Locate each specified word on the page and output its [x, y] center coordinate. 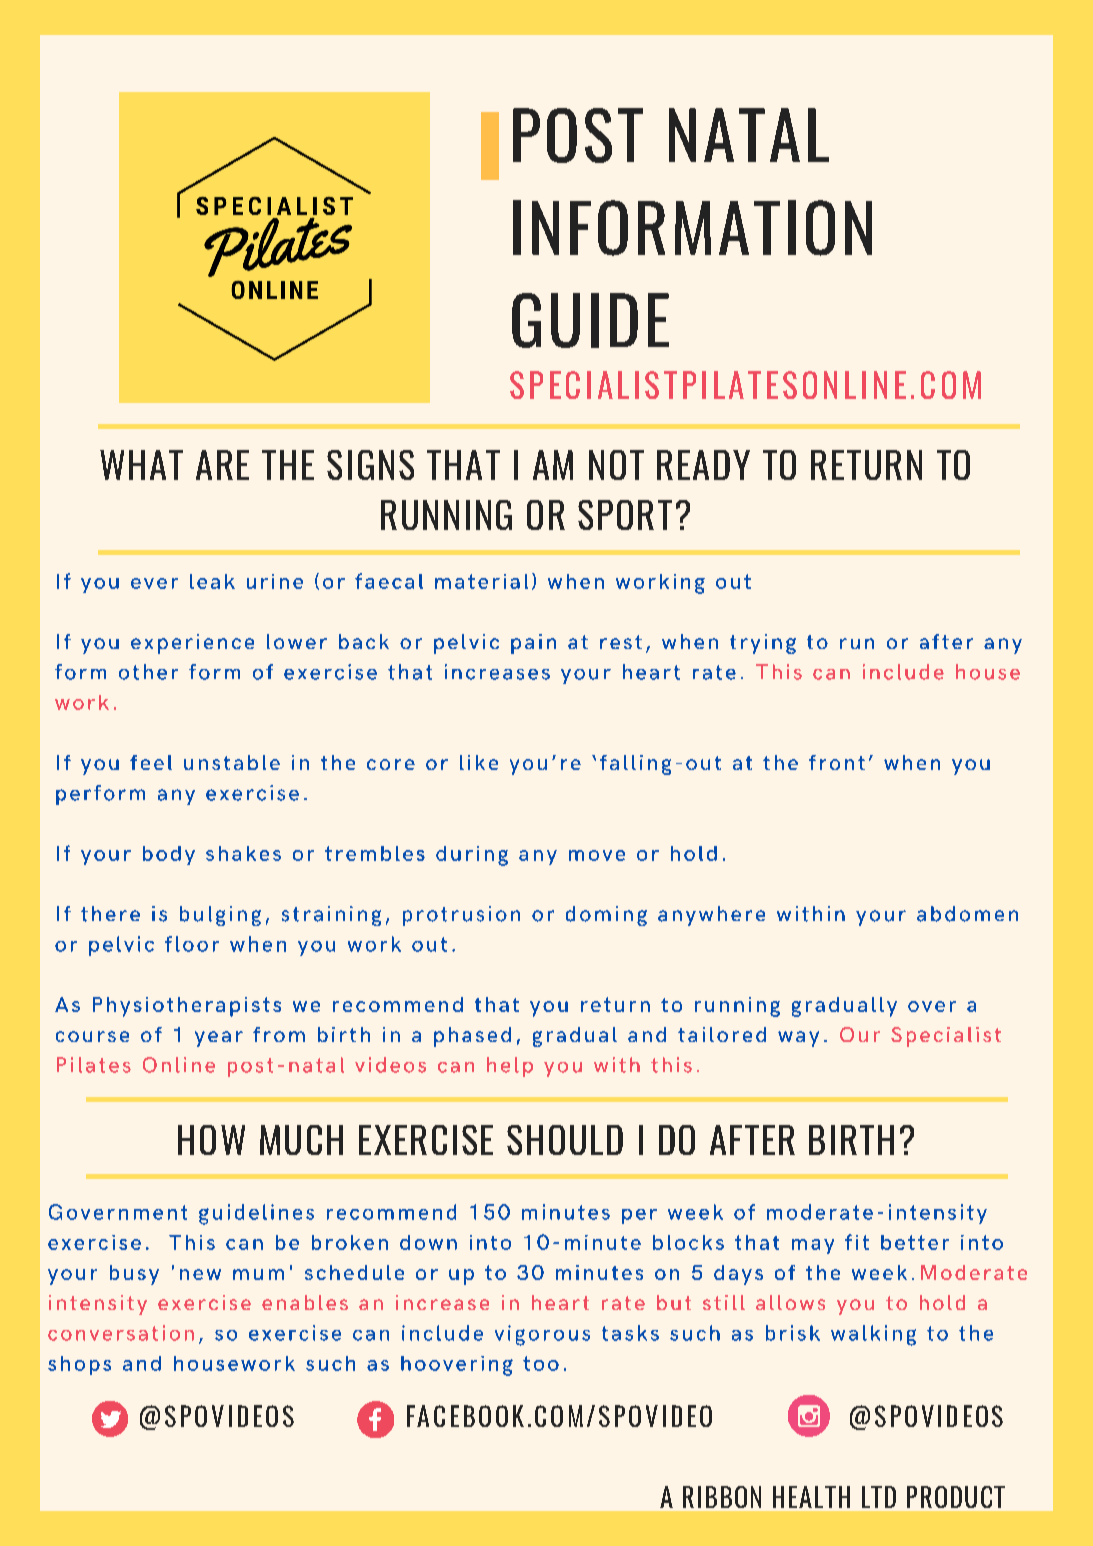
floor [192, 944]
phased [472, 1037]
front [837, 762]
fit [857, 1242]
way [798, 1039]
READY [703, 465]
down [428, 1242]
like [479, 762]
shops [79, 1365]
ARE [222, 465]
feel [151, 762]
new [200, 1274]
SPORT [625, 515]
